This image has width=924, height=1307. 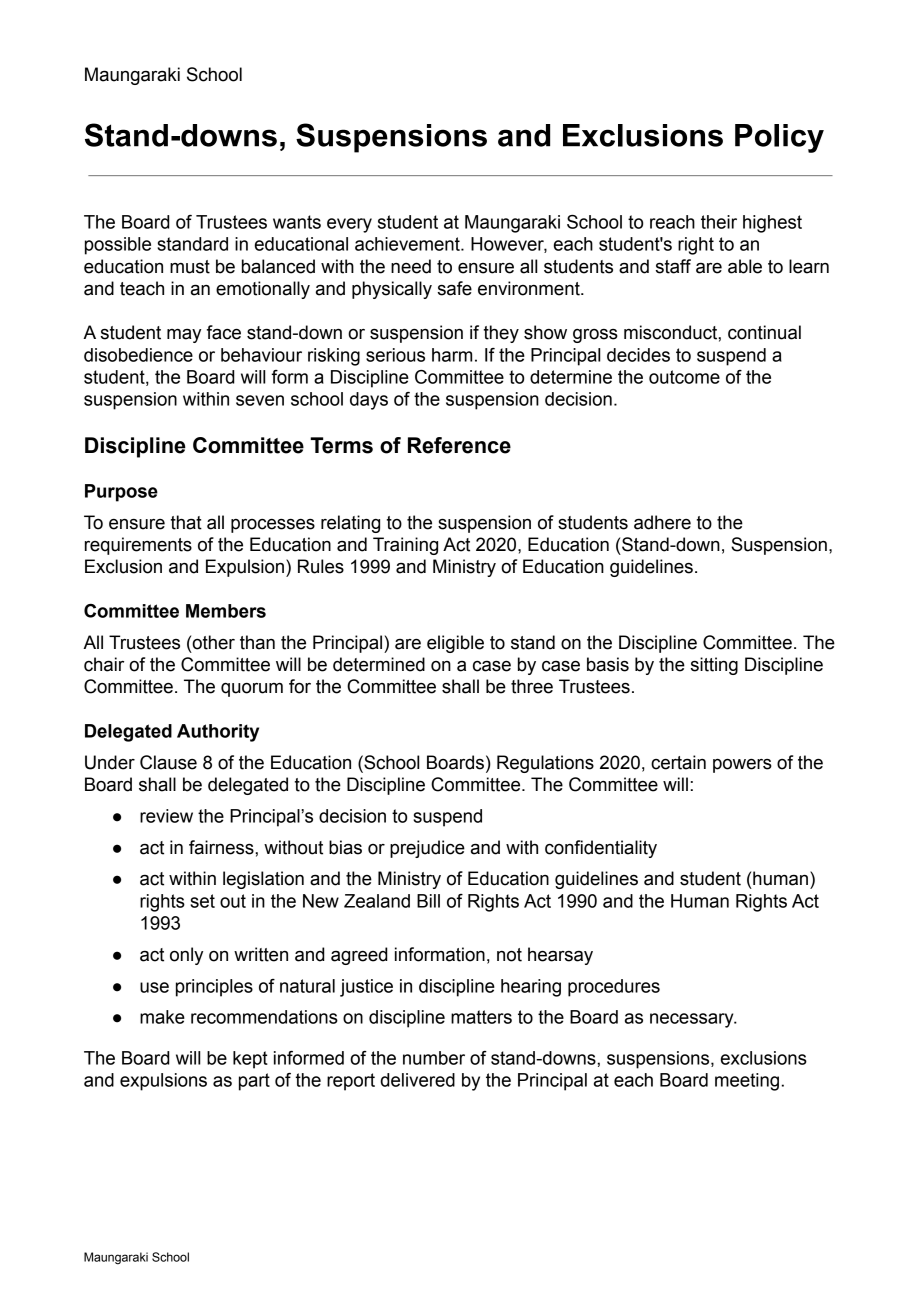 What do you see at coordinates (747, 1082) in the image?
I see `meeting` at bounding box center [747, 1082].
